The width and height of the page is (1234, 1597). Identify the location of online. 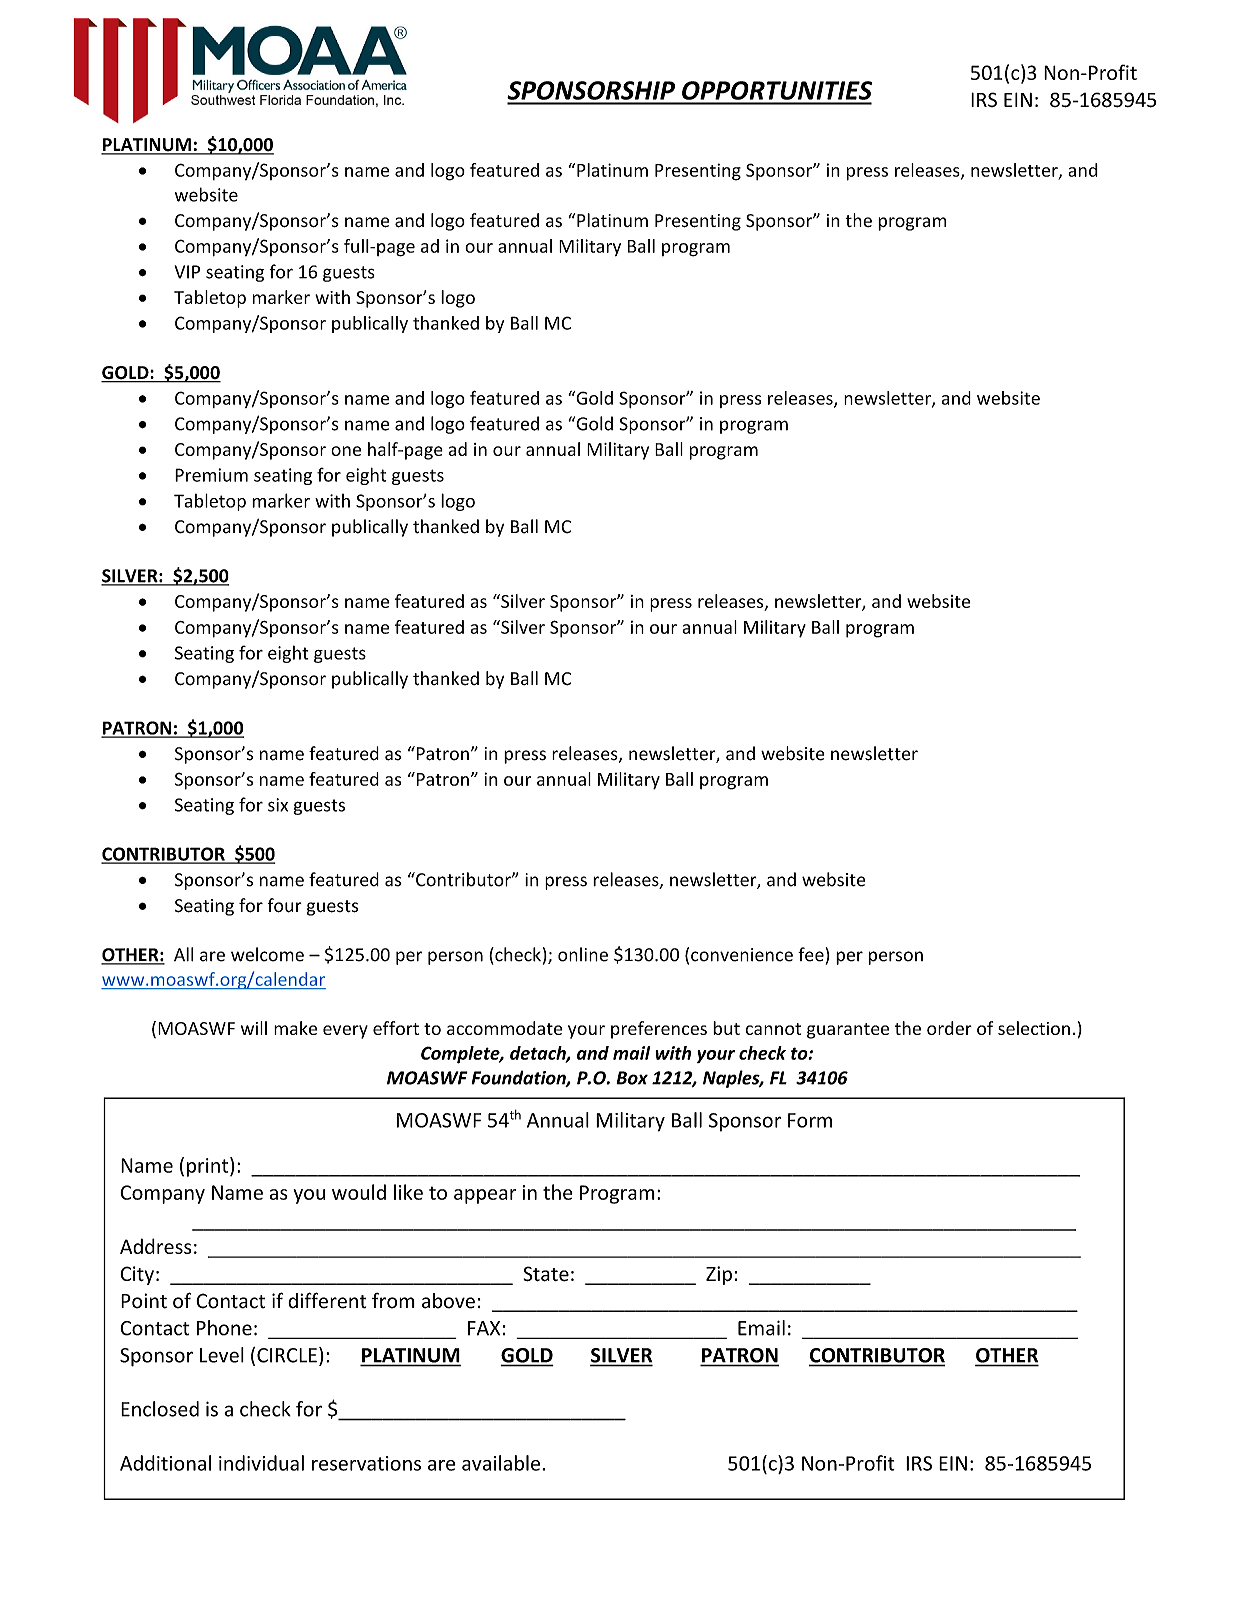
(583, 954).
